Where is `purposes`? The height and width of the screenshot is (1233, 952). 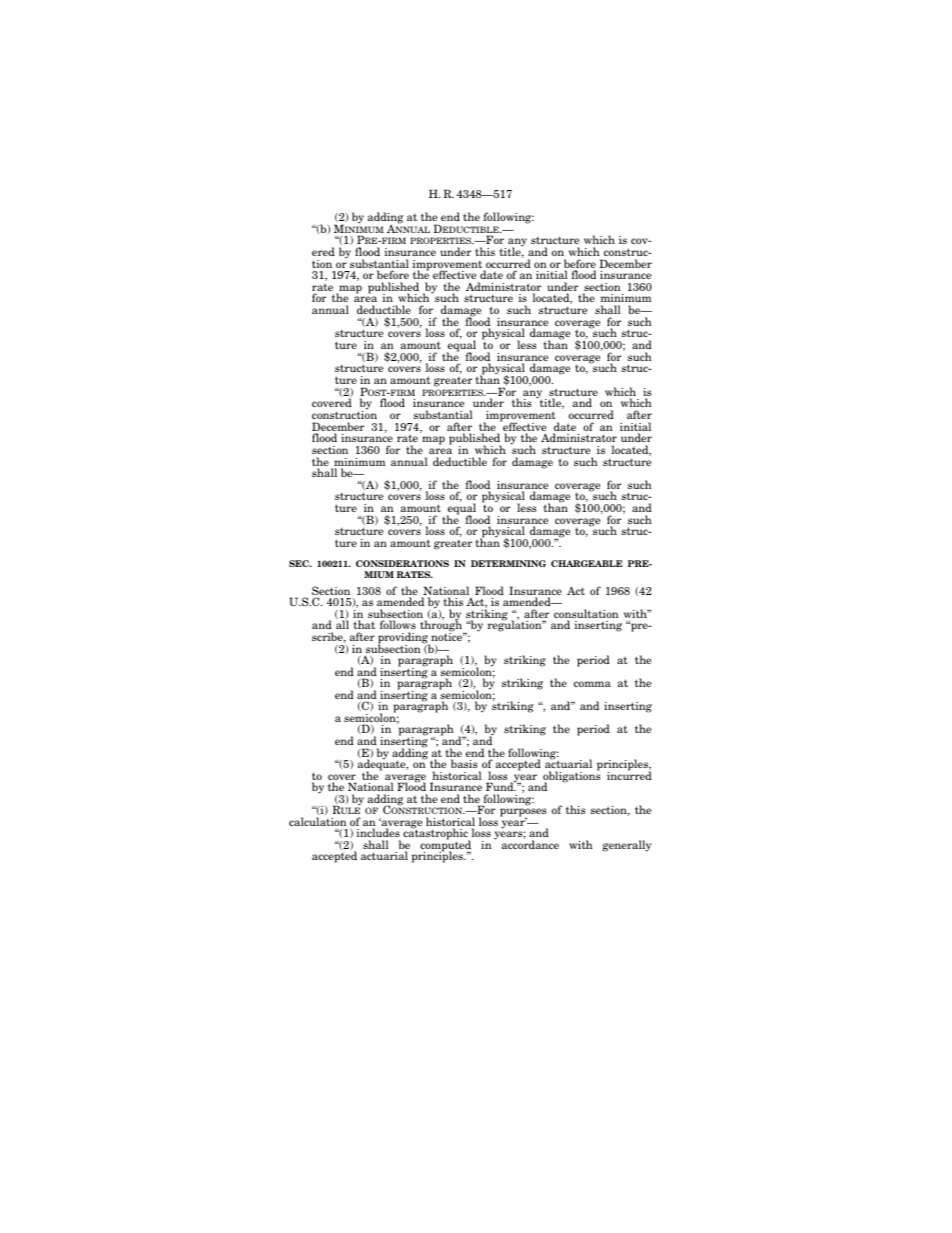
purposes is located at coordinates (523, 813).
